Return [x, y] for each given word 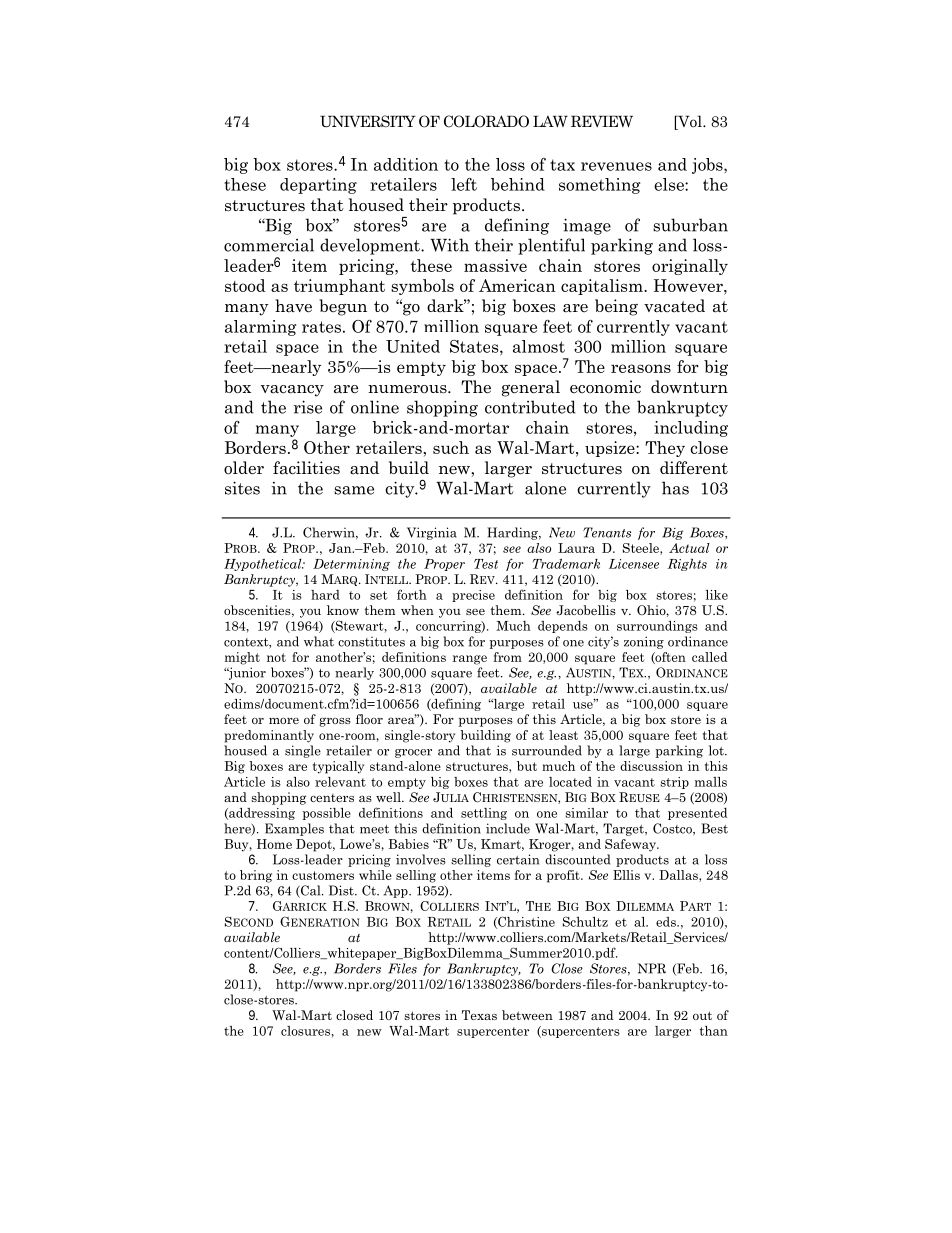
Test [486, 564]
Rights [687, 565]
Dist [342, 890]
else [670, 184]
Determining [351, 565]
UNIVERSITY [368, 121]
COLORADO [486, 121]
